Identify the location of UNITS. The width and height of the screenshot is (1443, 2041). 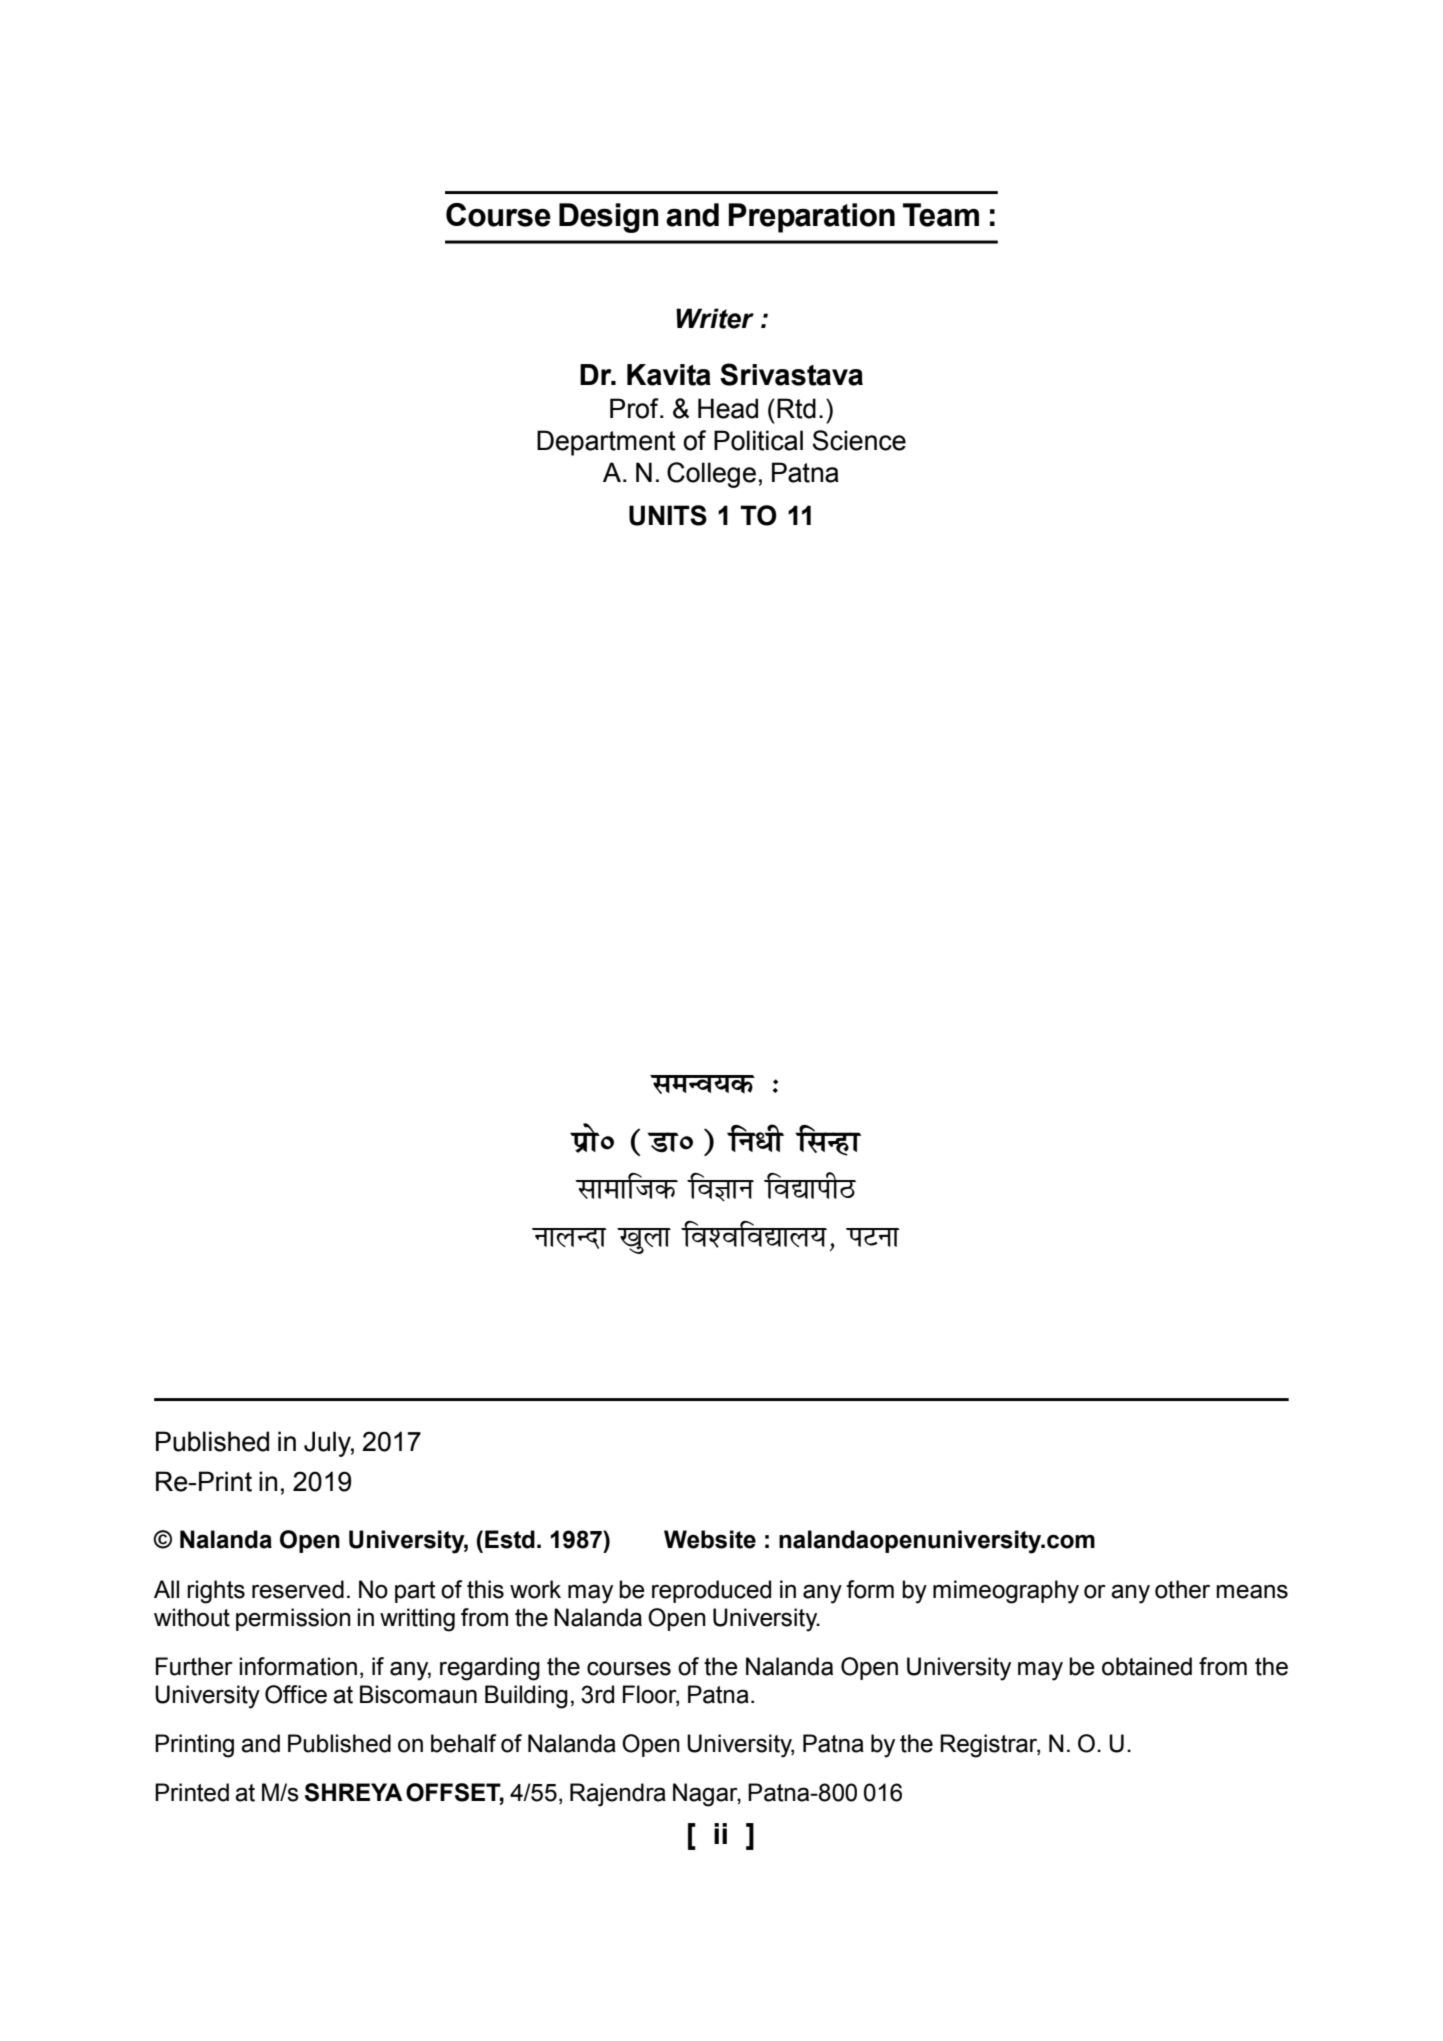
(668, 515).
